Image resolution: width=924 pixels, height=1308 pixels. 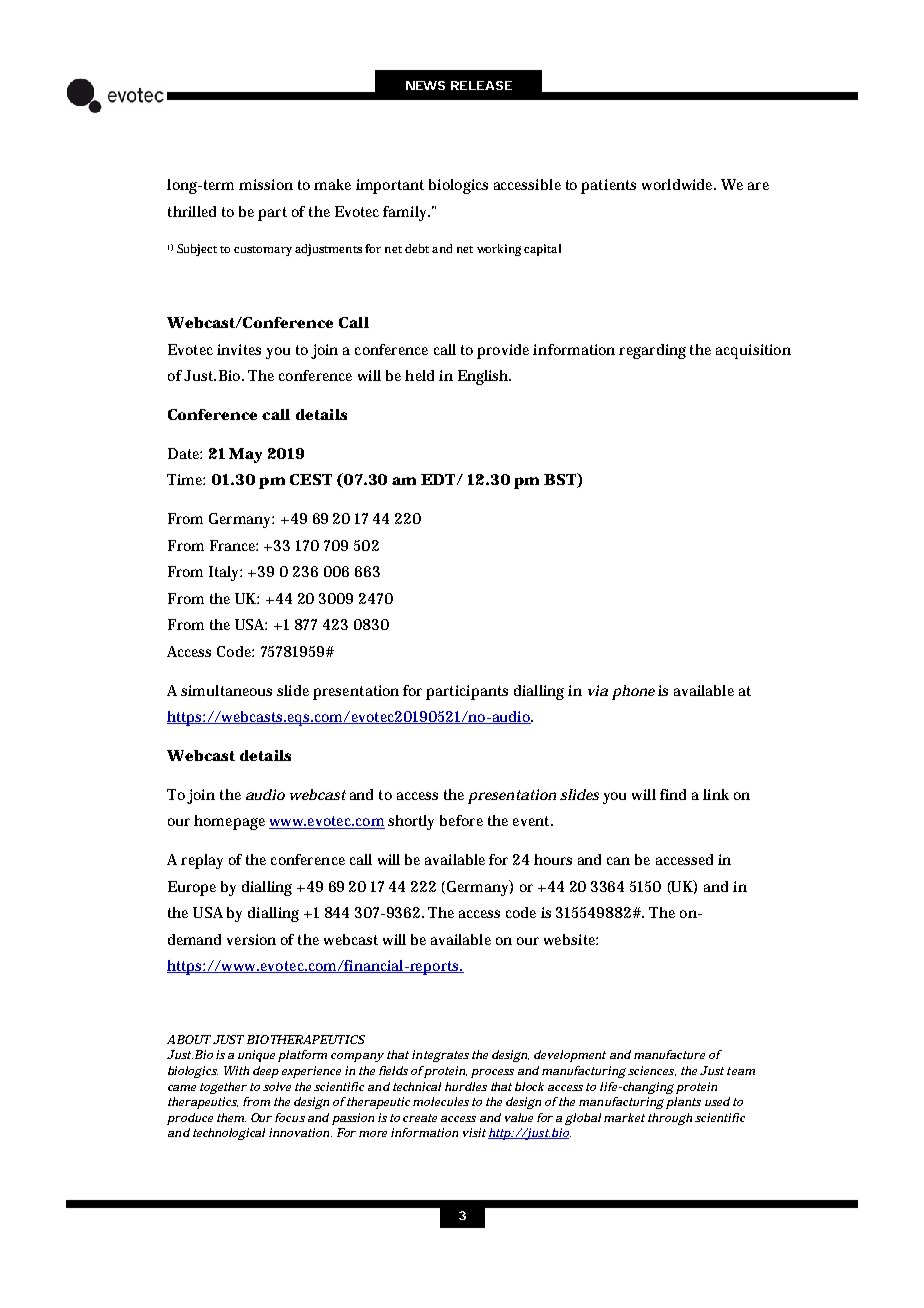 What do you see at coordinates (231, 1117) in the screenshot?
I see `them` at bounding box center [231, 1117].
